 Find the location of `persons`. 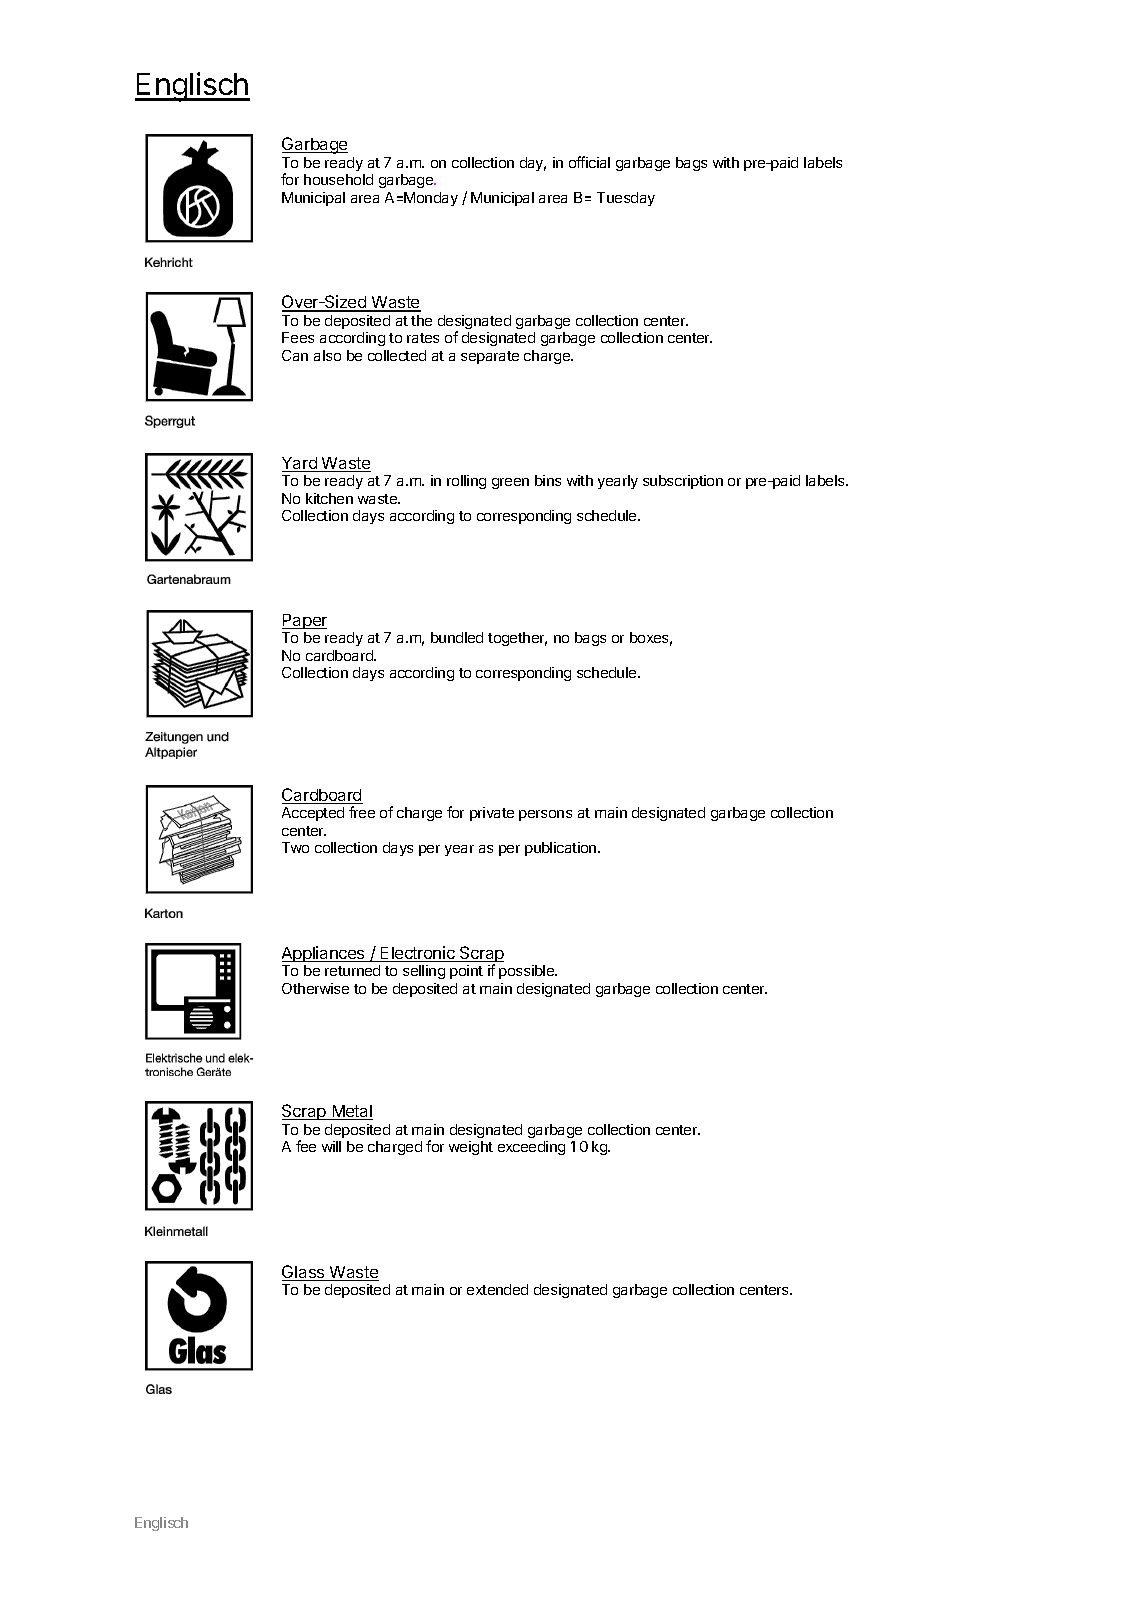

persons is located at coordinates (545, 815).
